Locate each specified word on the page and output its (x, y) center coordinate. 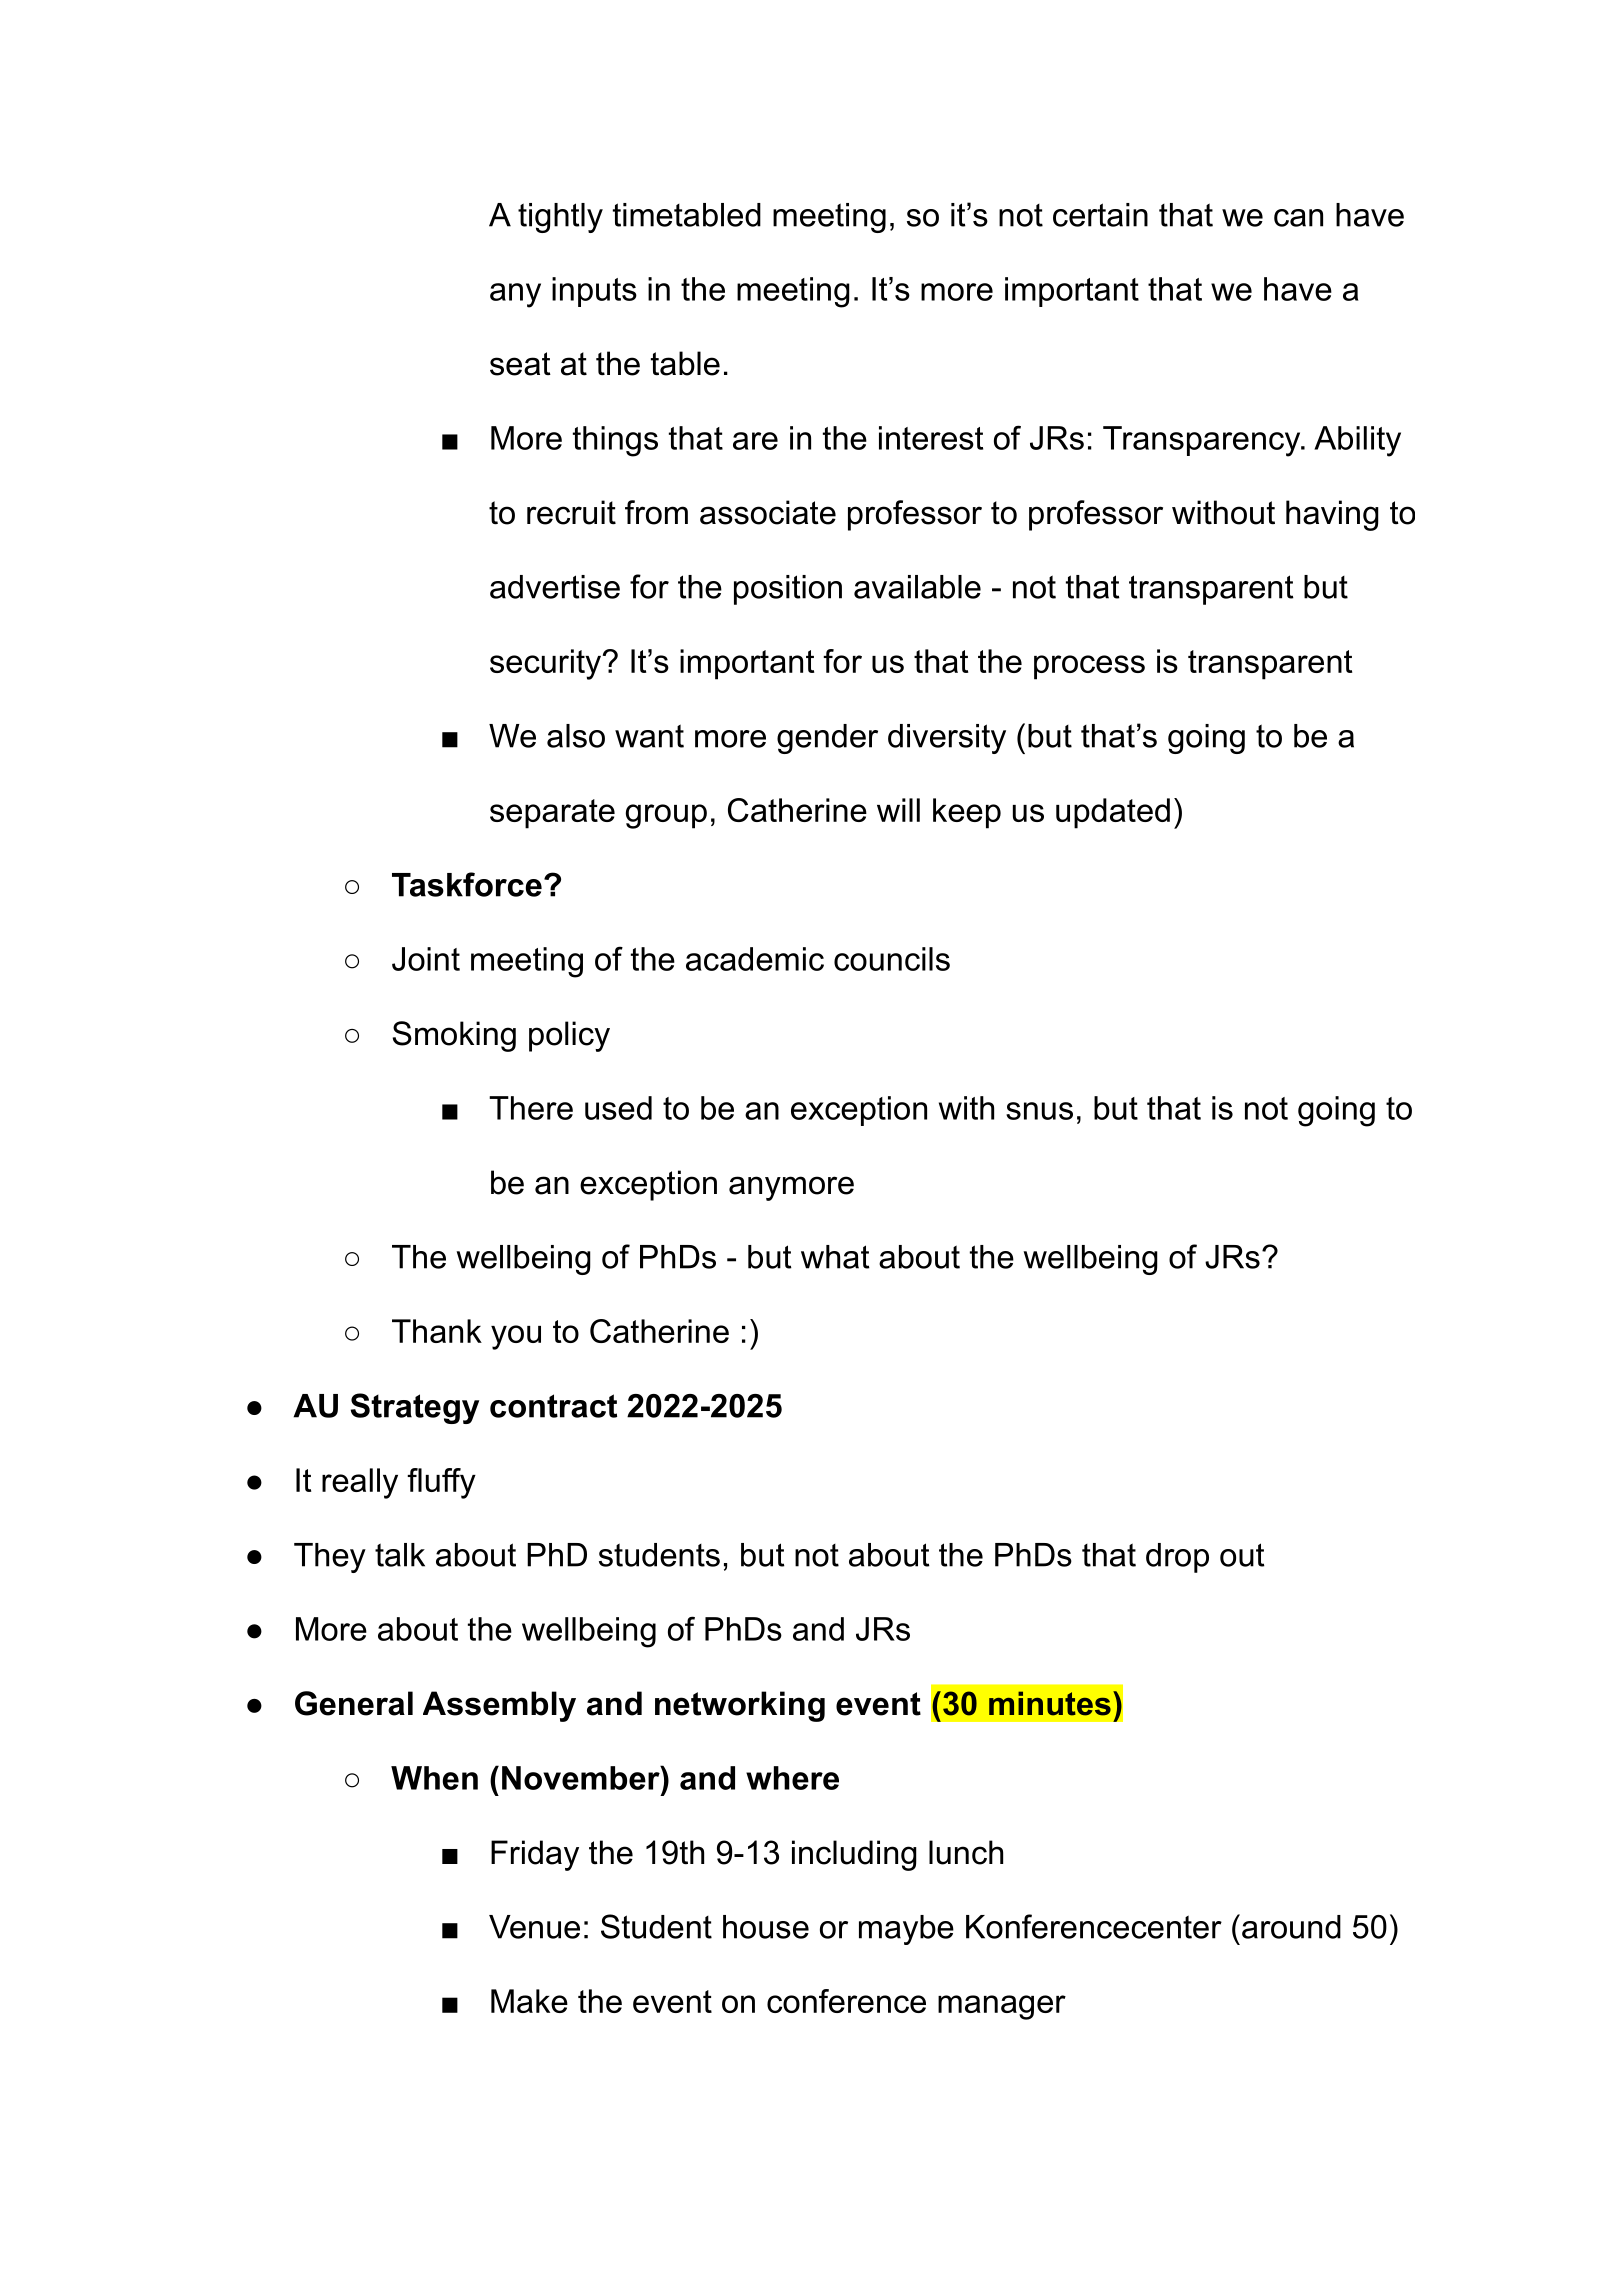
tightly (560, 218)
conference (846, 2001)
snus (1039, 1111)
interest (931, 438)
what (835, 1257)
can (1298, 218)
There (531, 1108)
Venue (534, 1927)
